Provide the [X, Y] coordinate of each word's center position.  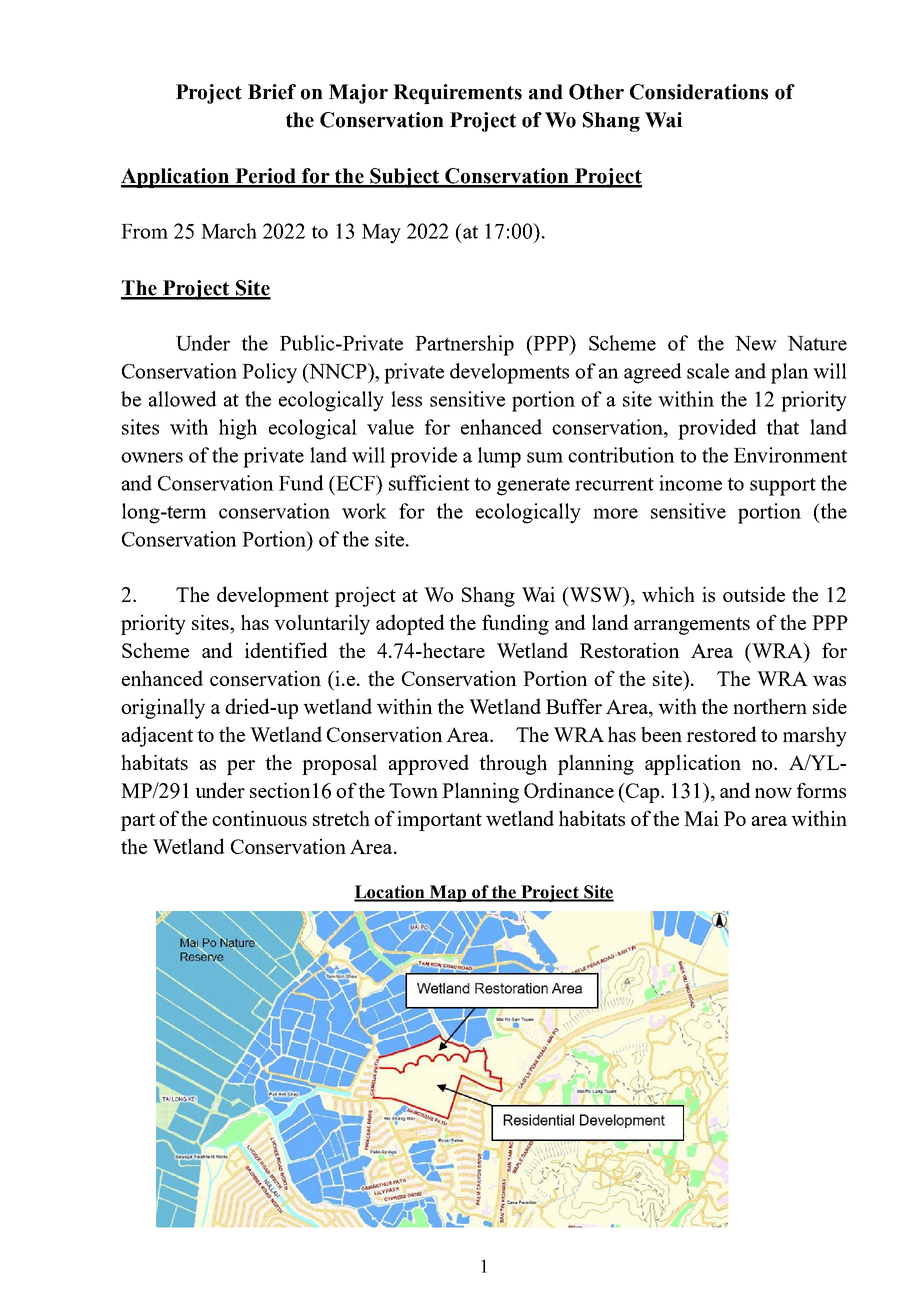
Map [448, 893]
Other [596, 92]
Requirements [457, 94]
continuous [259, 818]
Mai [701, 818]
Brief [272, 92]
